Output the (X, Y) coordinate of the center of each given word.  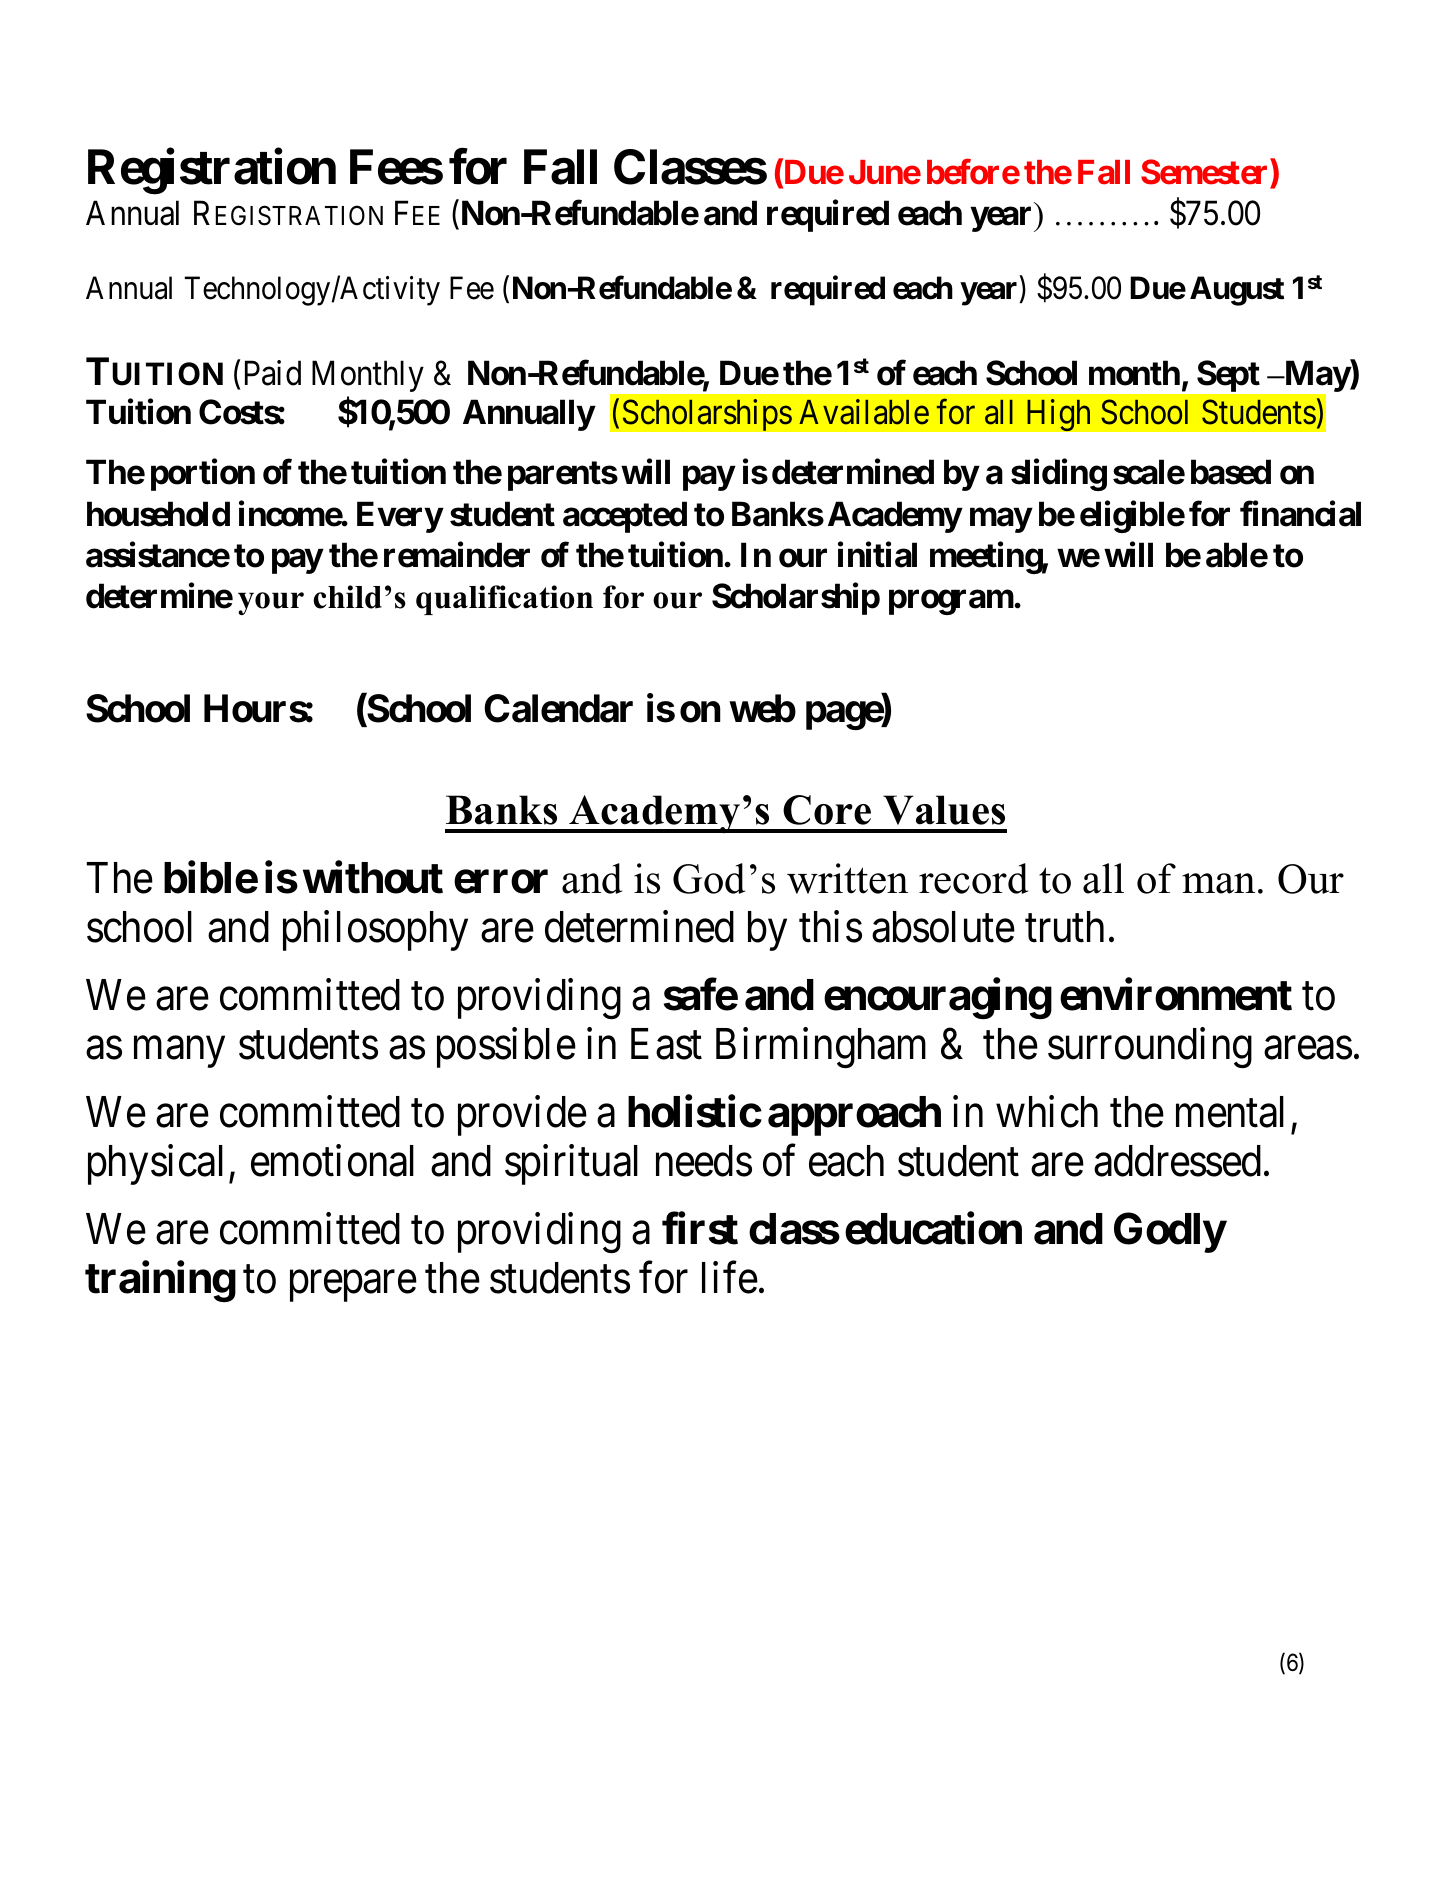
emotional (332, 1161)
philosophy (375, 931)
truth (1064, 927)
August (1237, 291)
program (952, 603)
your (271, 603)
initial (877, 555)
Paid (273, 373)
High (1058, 416)
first (700, 1229)
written (847, 878)
